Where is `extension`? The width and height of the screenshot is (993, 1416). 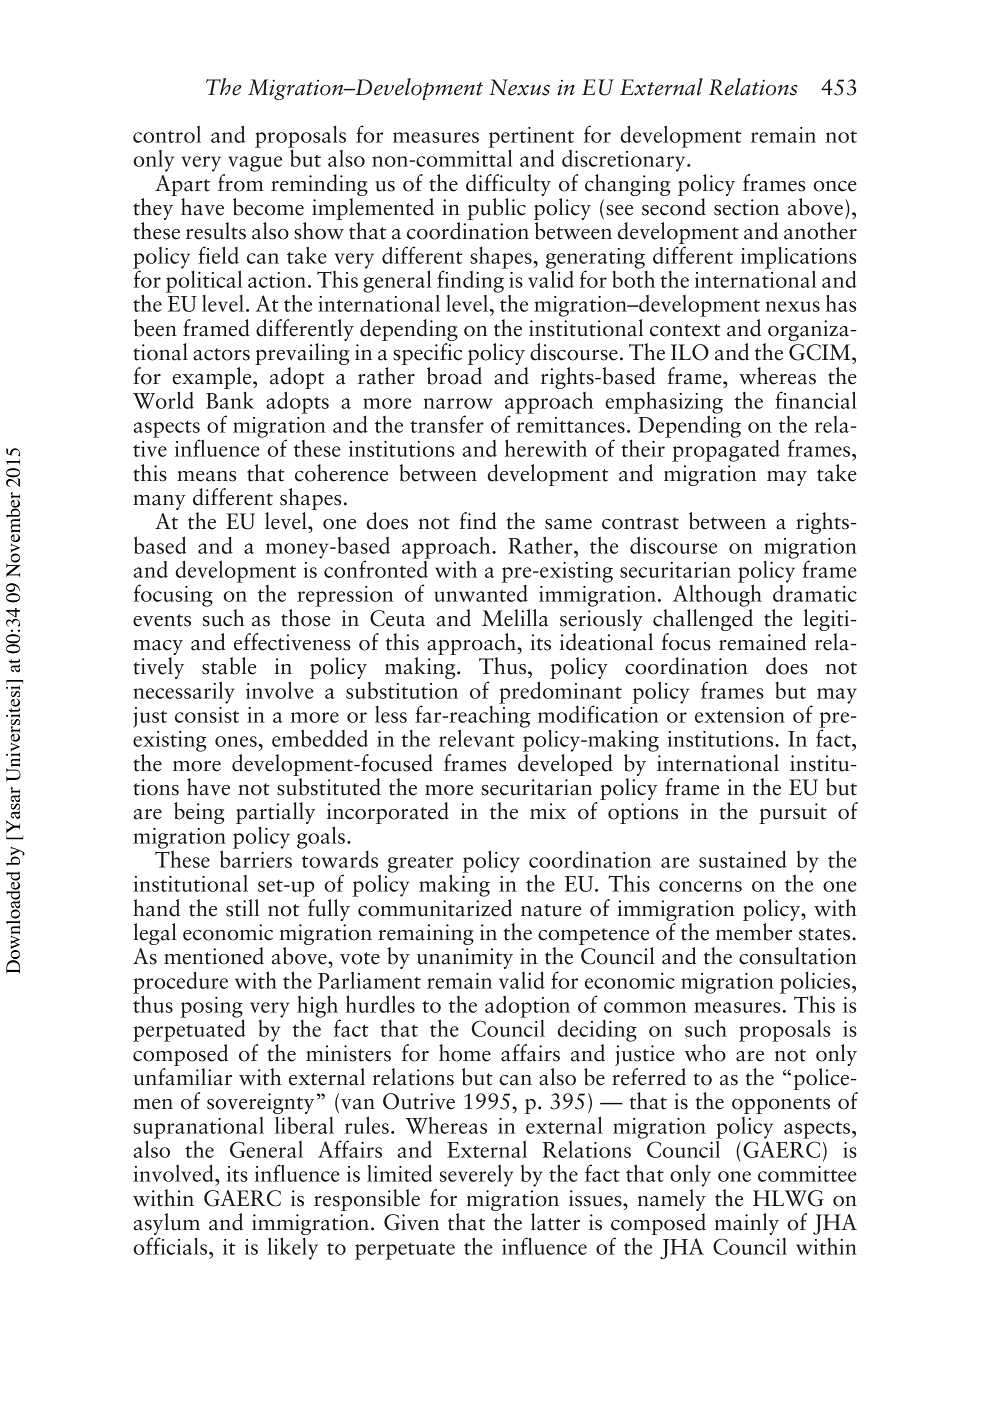 extension is located at coordinates (740, 715).
